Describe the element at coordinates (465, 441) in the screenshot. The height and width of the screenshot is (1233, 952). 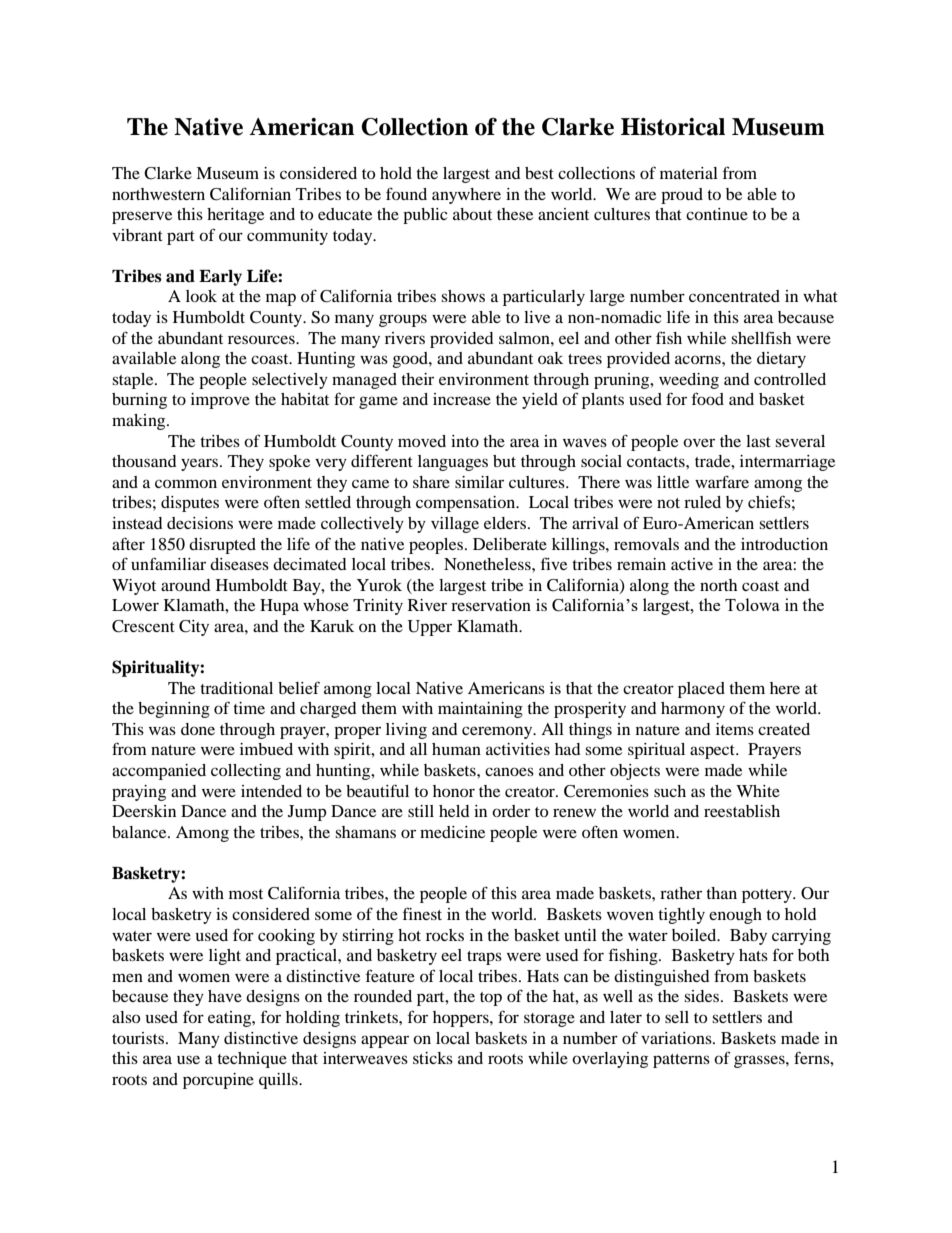
I see `into` at that location.
